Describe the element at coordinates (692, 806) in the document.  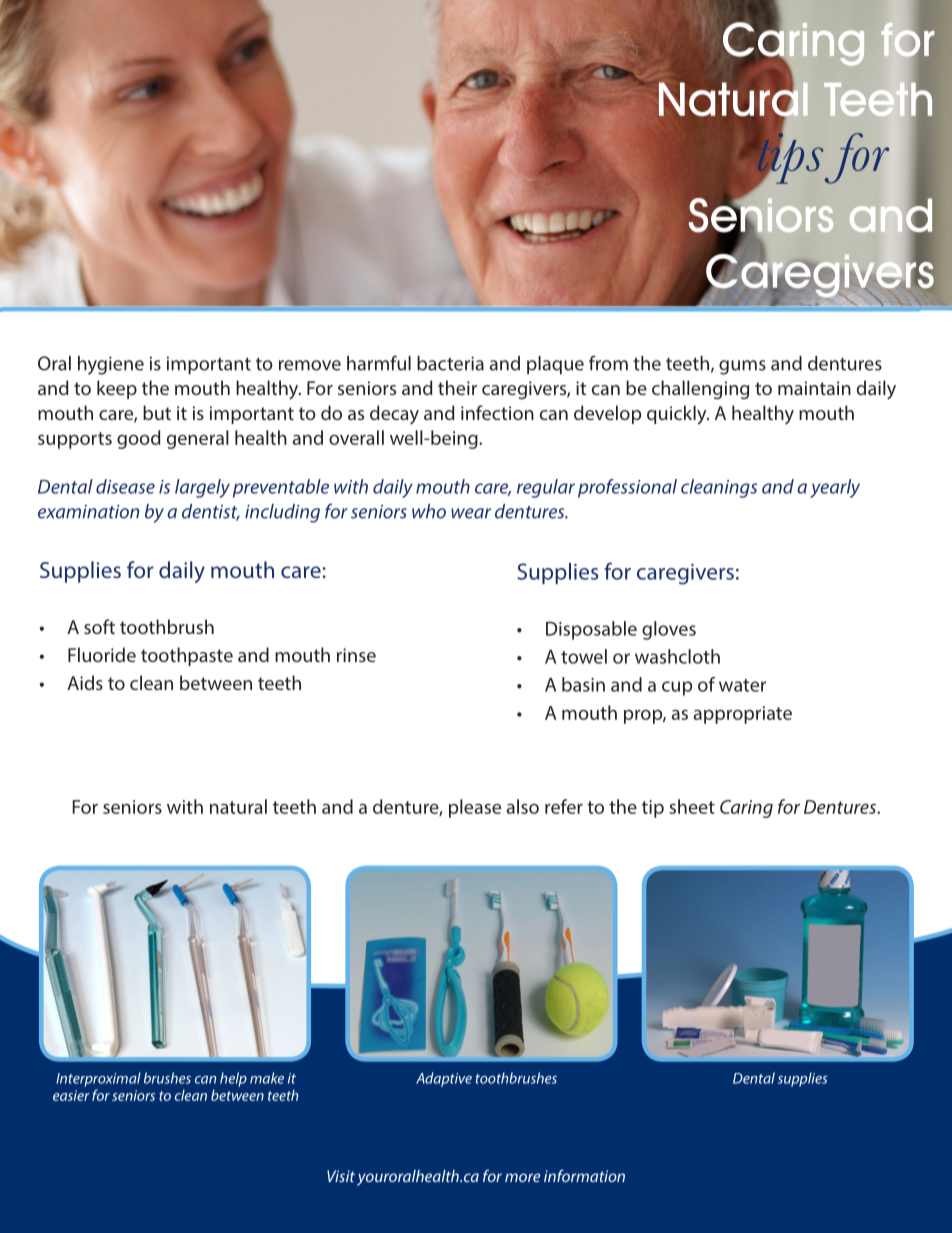
I see `sheet` at that location.
